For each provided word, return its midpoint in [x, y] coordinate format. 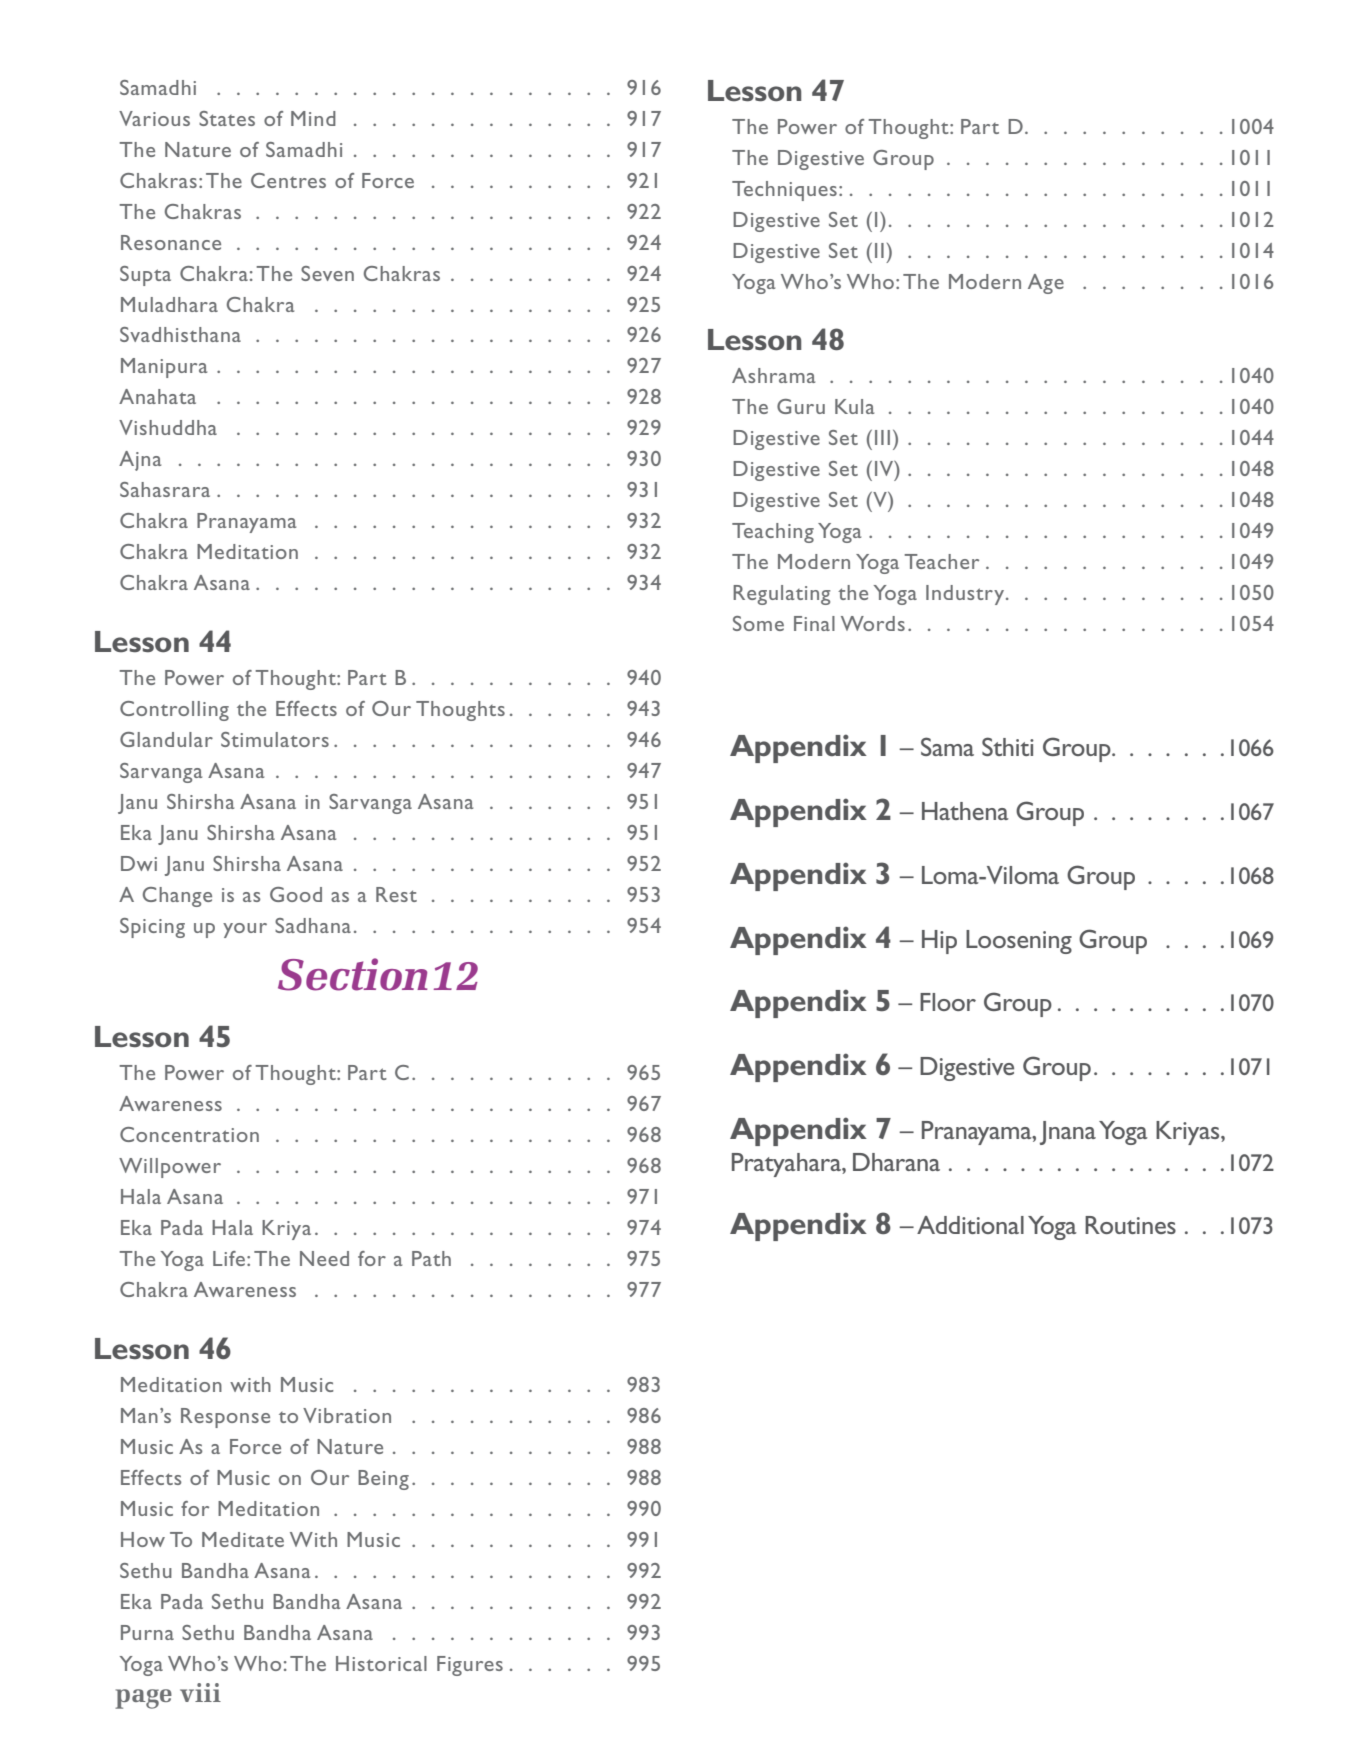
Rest [396, 894]
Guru [801, 406]
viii [200, 1692]
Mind [313, 118]
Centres [288, 180]
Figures [470, 1666]
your [245, 930]
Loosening [1019, 942]
